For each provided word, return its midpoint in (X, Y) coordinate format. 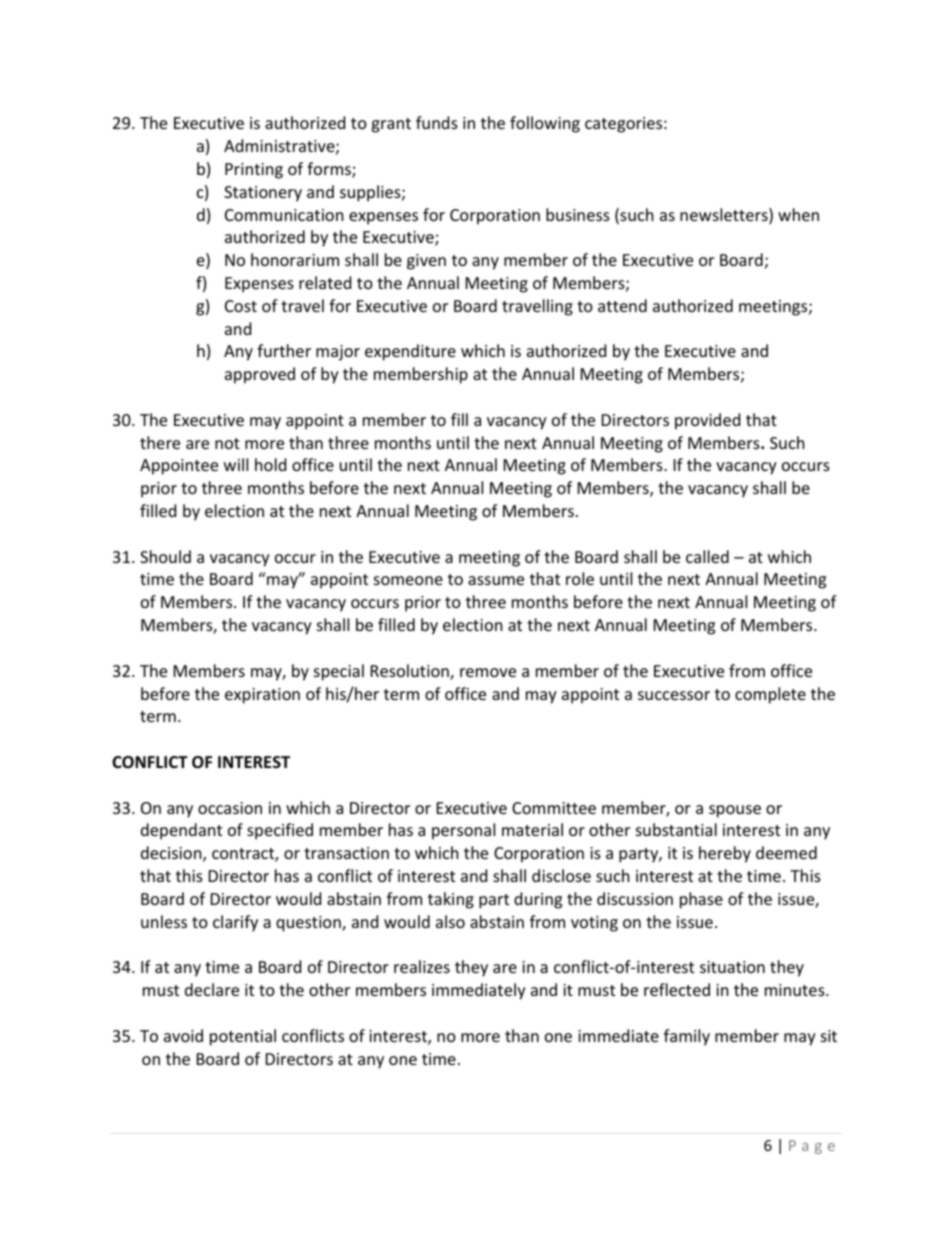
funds (437, 122)
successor (674, 695)
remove (488, 672)
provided (707, 421)
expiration (262, 696)
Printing (254, 171)
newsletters (725, 216)
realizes (422, 966)
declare (212, 989)
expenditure (410, 352)
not (227, 443)
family (687, 1037)
